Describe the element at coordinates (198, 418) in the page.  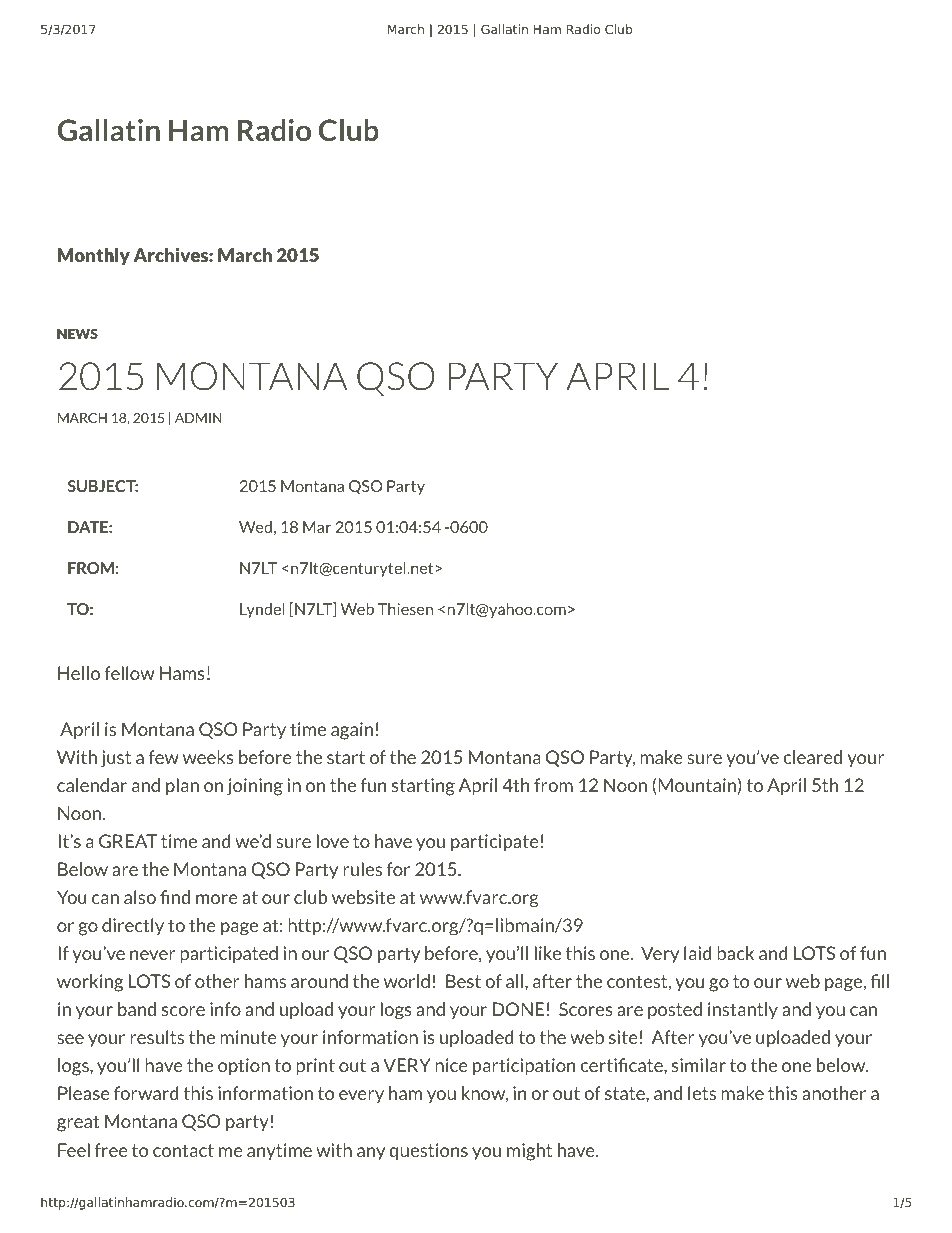
I see `ADMIN` at that location.
